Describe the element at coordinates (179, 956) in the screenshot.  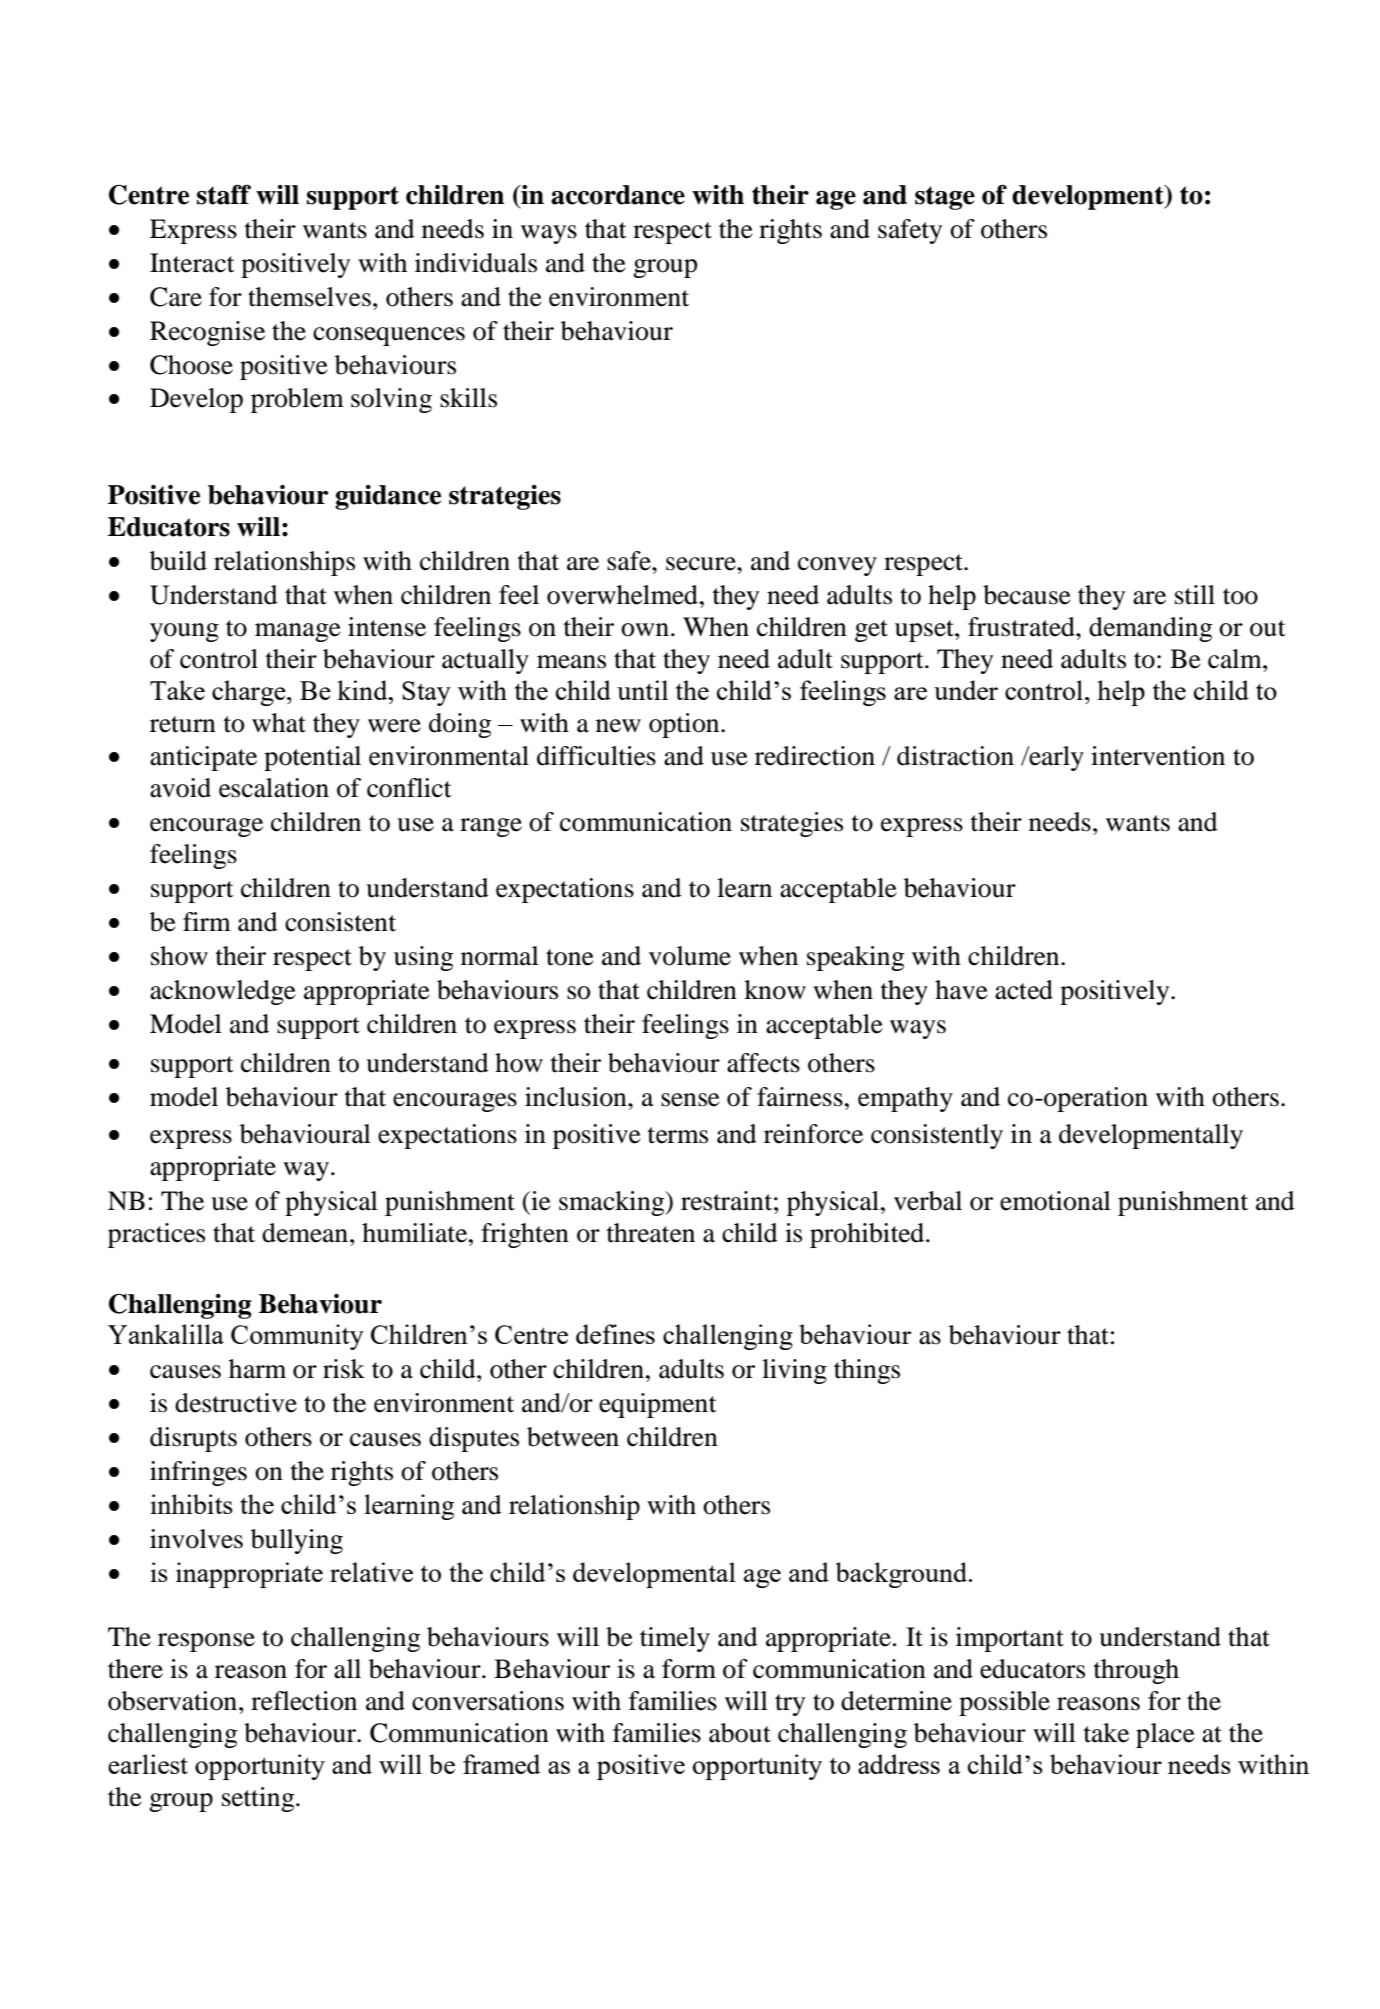
I see `show` at that location.
